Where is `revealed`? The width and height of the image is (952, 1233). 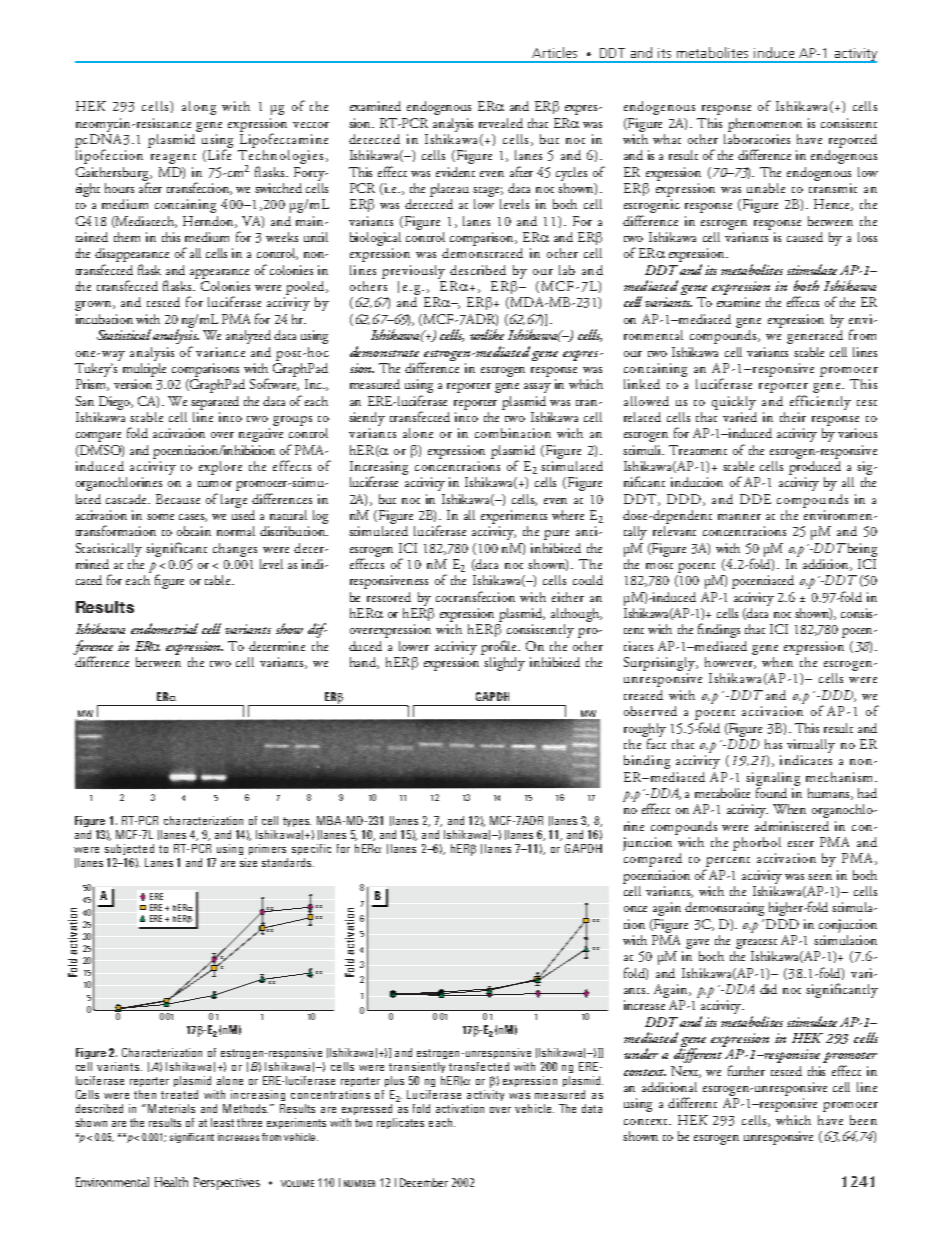 revealed is located at coordinates (501, 123).
